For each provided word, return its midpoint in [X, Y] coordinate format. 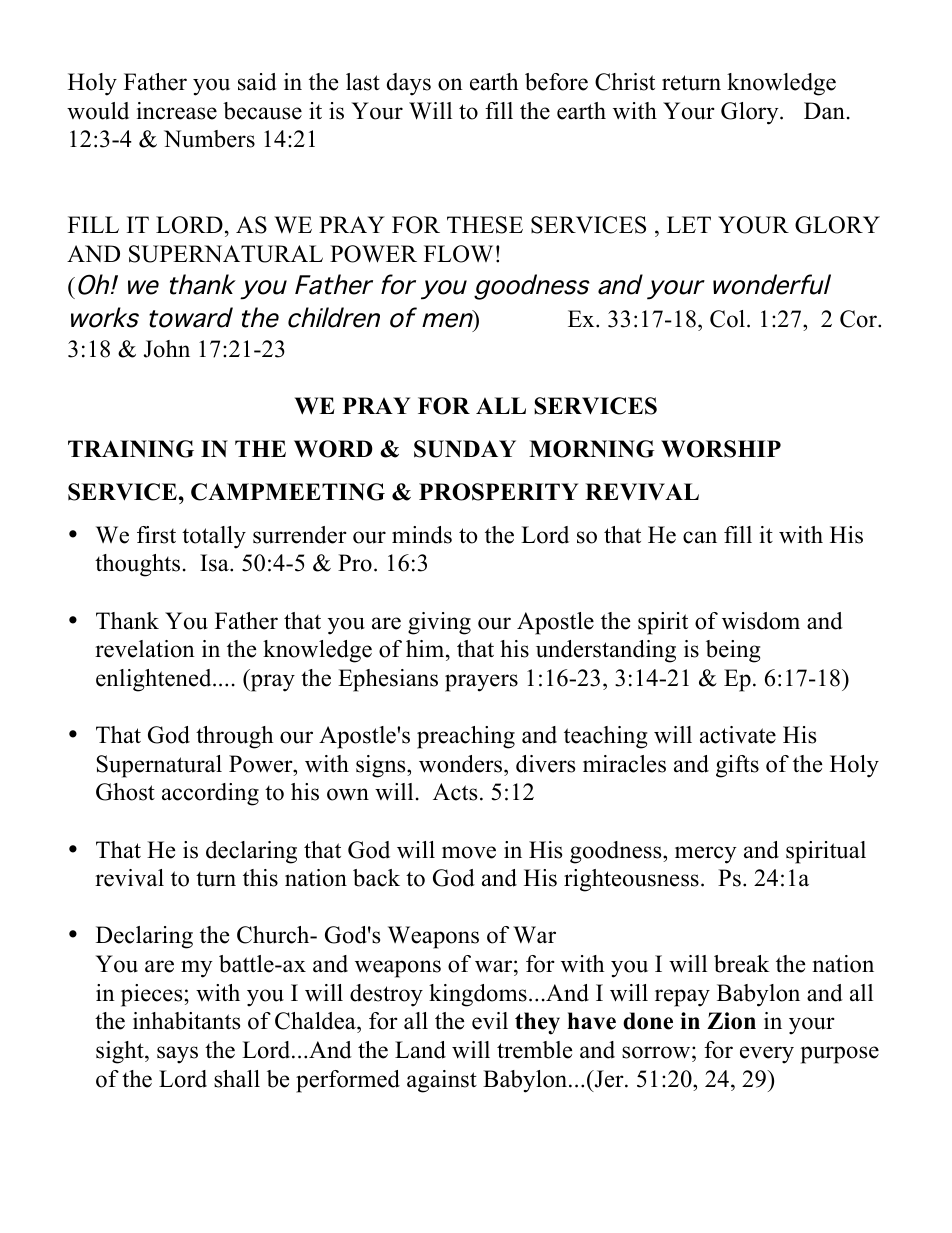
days [409, 84]
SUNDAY [465, 449]
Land [420, 1050]
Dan [824, 110]
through [234, 737]
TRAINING [131, 449]
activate [738, 735]
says [177, 1055]
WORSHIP [721, 449]
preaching [466, 737]
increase [177, 111]
